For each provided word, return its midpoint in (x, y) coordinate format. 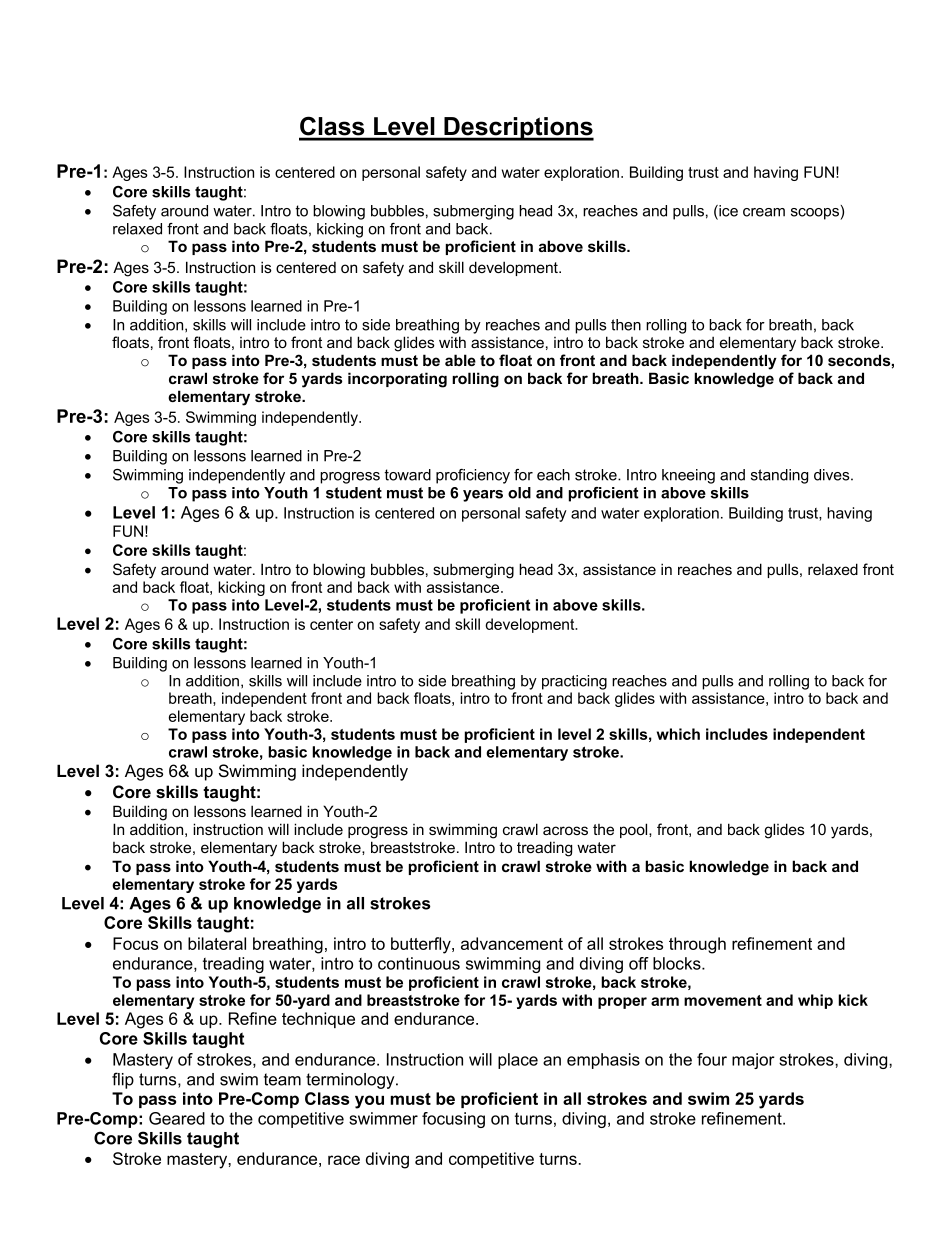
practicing (574, 682)
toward (407, 475)
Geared (177, 1118)
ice (727, 212)
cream (764, 212)
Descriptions (518, 129)
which (678, 734)
